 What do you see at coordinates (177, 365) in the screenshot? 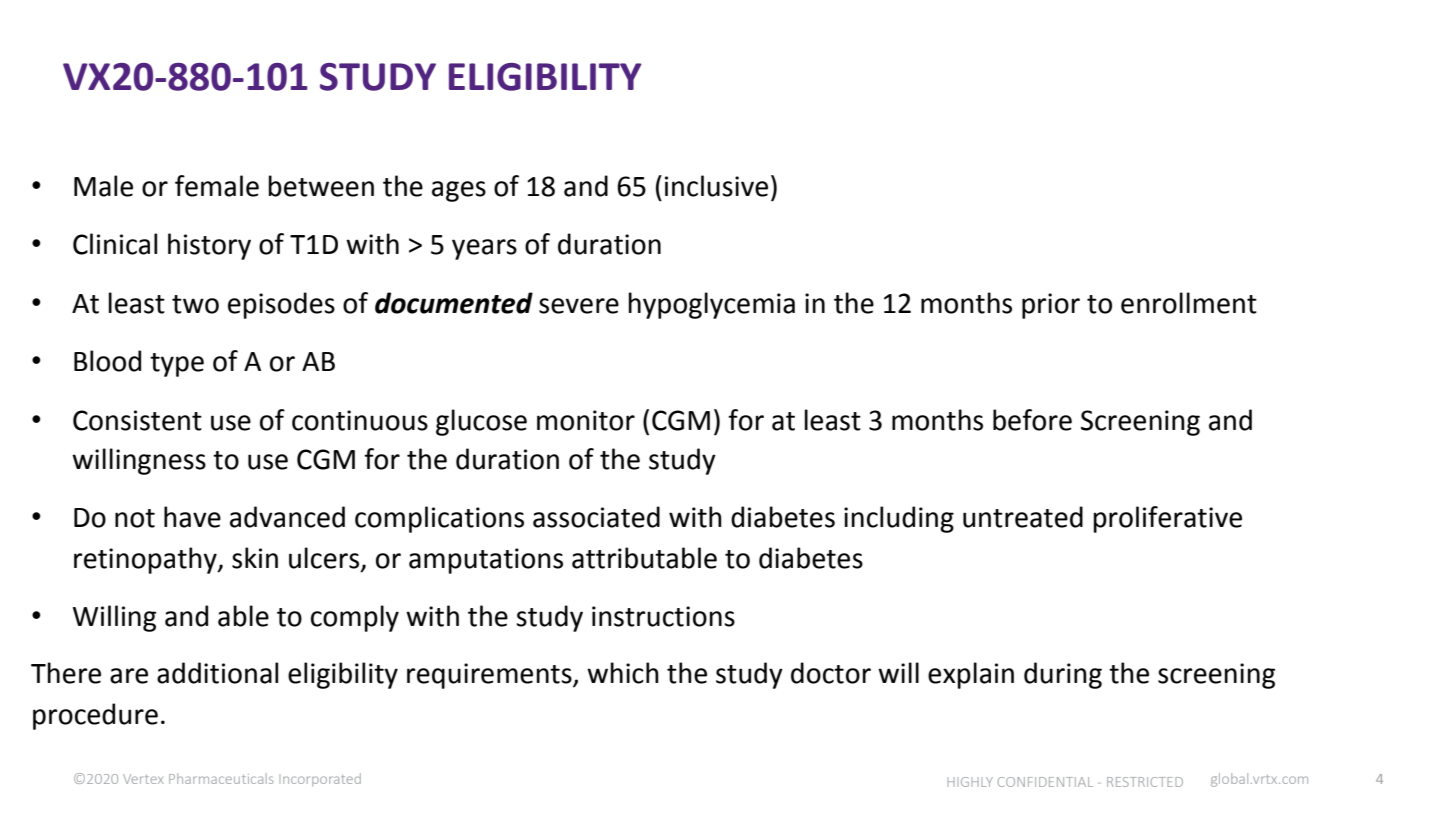
I see `type` at bounding box center [177, 365].
